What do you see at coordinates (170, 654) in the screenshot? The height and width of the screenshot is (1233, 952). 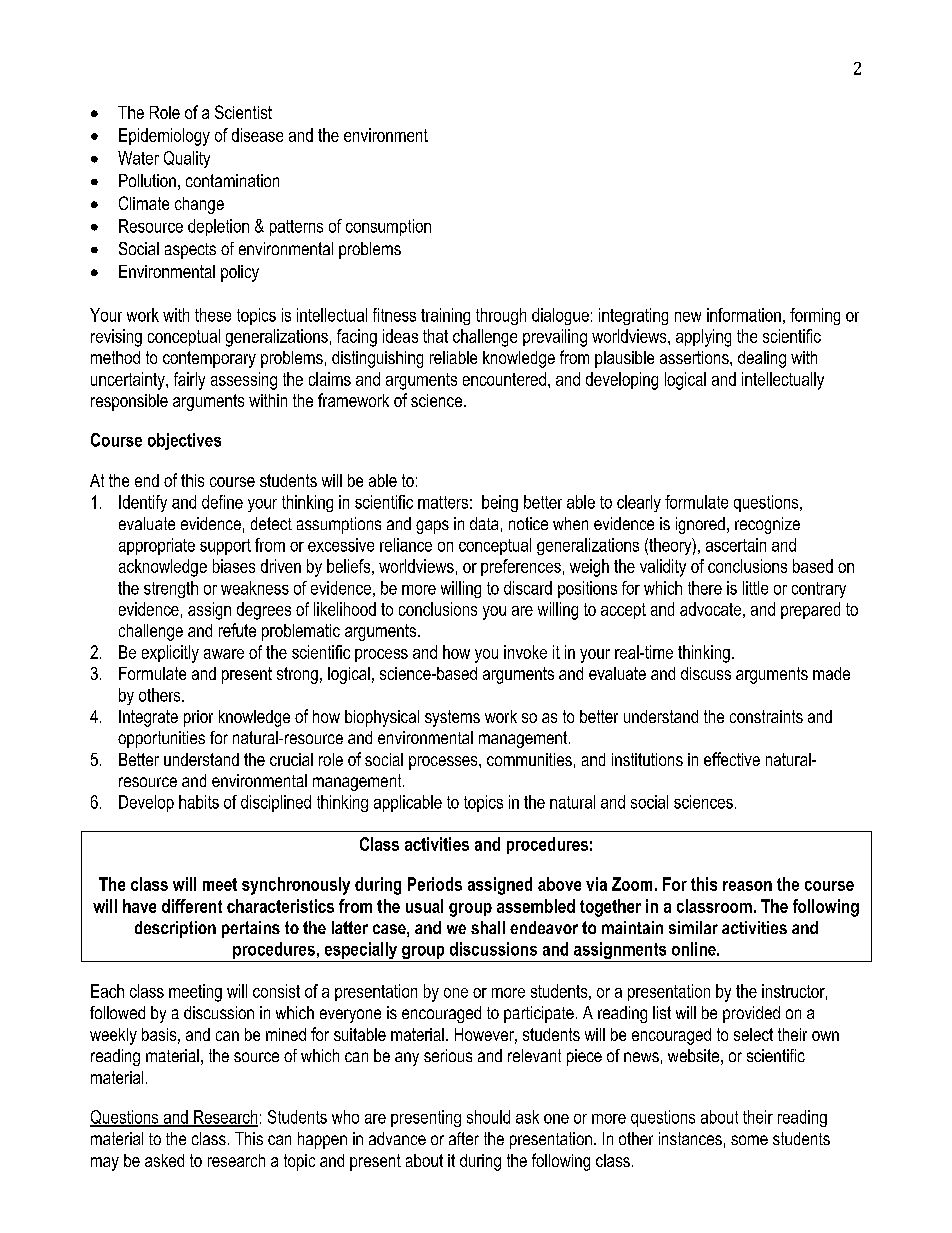 I see `explicitly` at bounding box center [170, 654].
